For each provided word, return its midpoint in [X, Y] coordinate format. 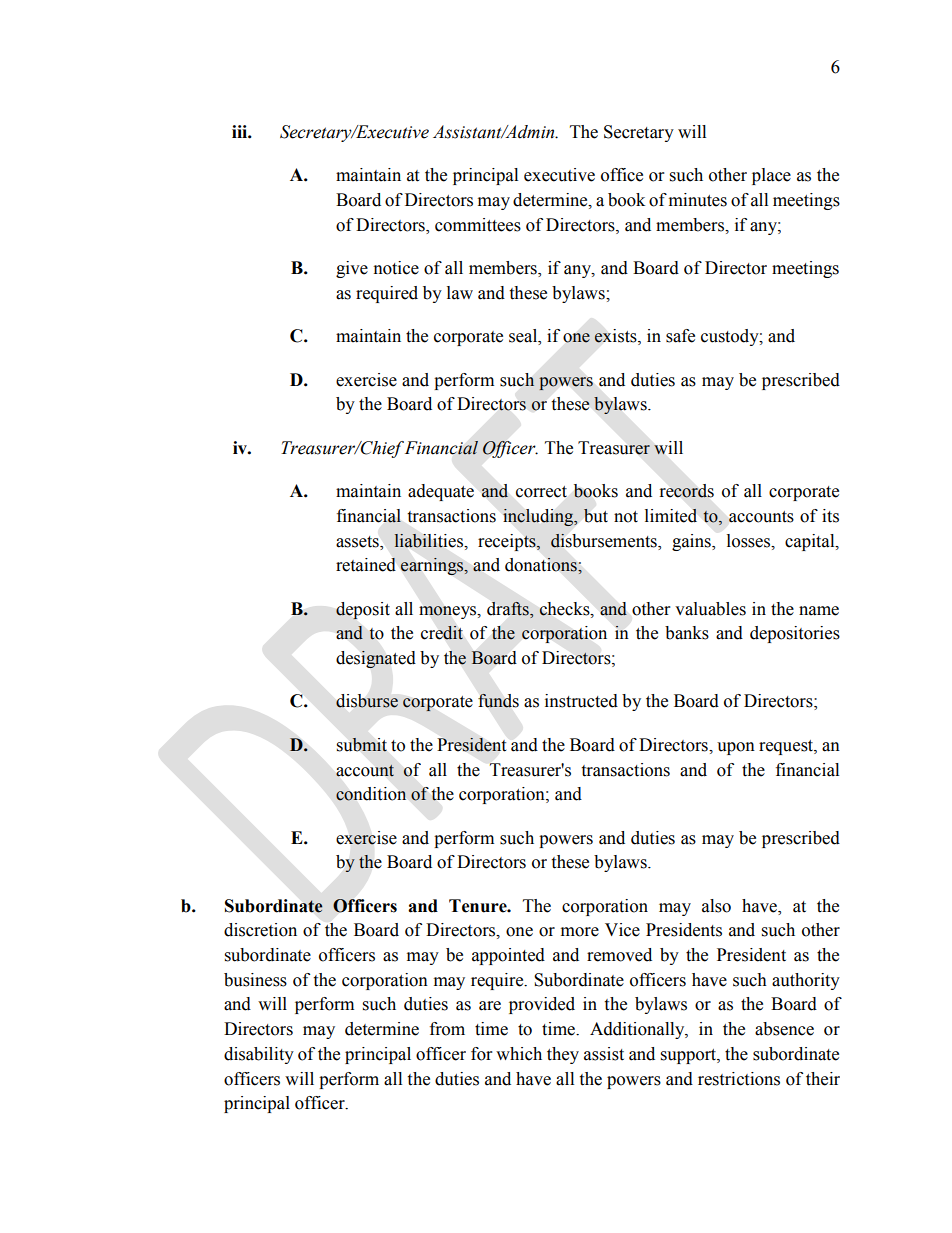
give [352, 269]
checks [565, 609]
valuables [710, 609]
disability [259, 1055]
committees [478, 225]
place [771, 176]
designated [376, 659]
